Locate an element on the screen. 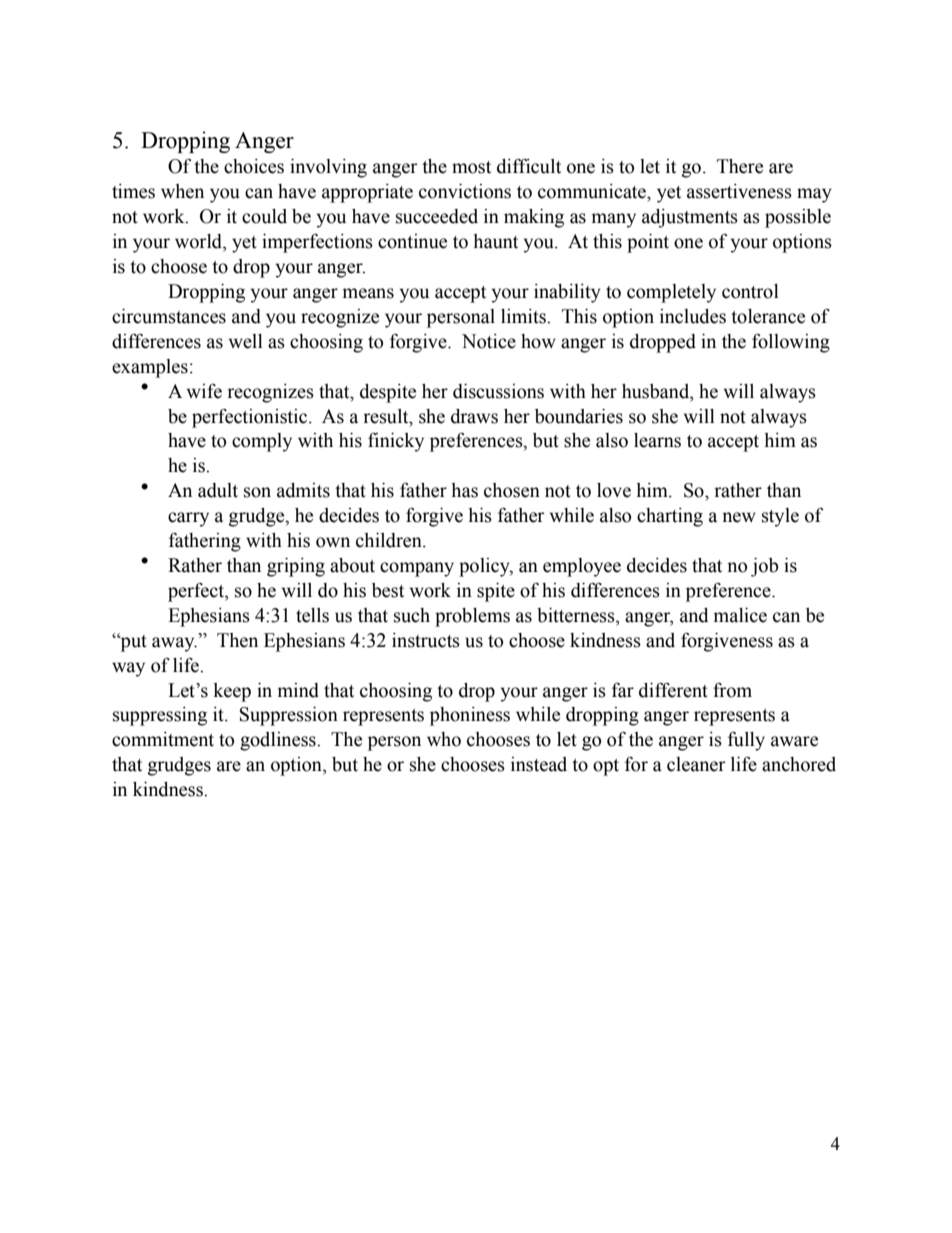 The width and height of the screenshot is (952, 1233). who is located at coordinates (444, 739).
